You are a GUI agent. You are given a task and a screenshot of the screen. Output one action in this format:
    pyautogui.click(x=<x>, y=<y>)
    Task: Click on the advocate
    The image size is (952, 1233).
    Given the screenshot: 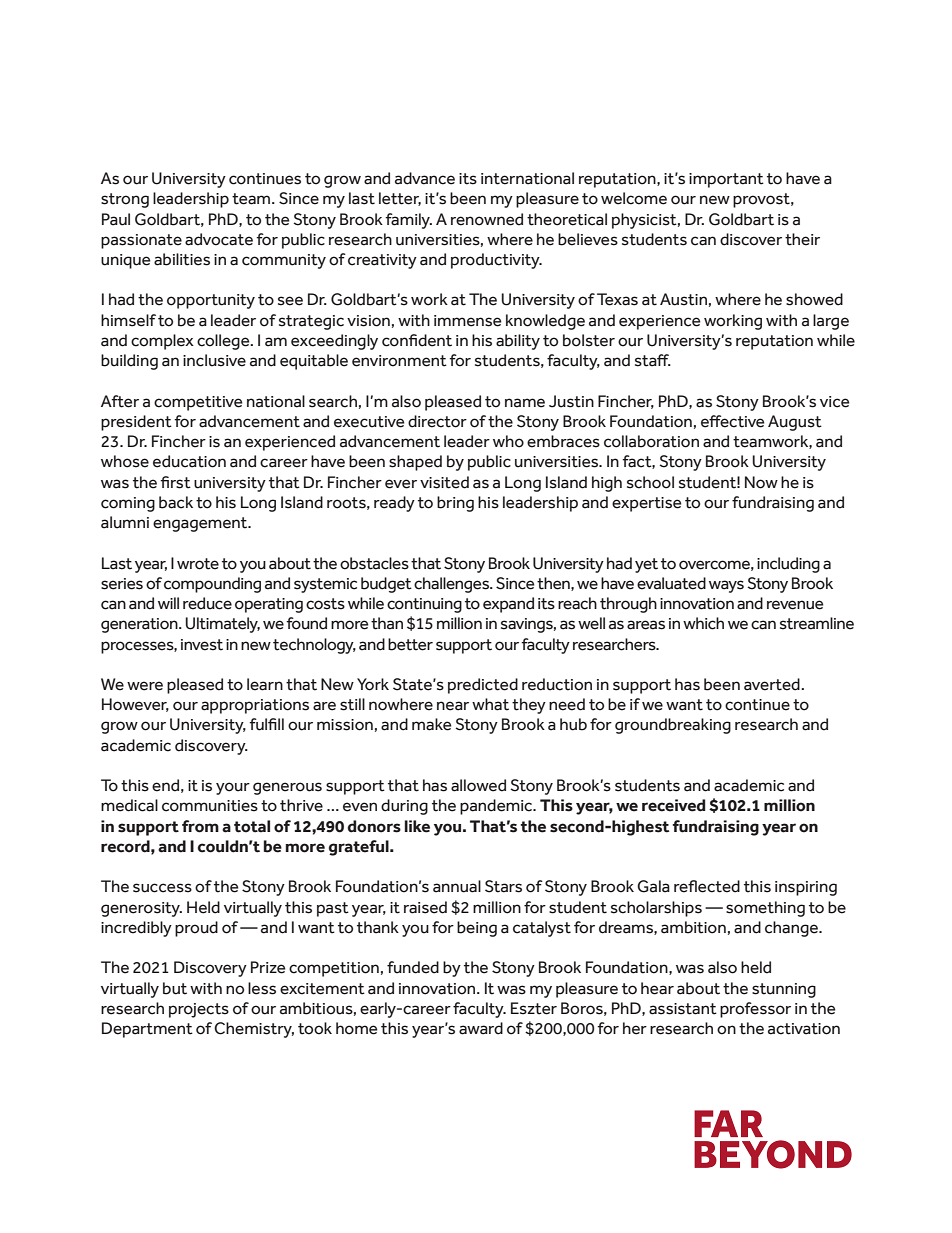 What is the action you would take?
    pyautogui.click(x=219, y=239)
